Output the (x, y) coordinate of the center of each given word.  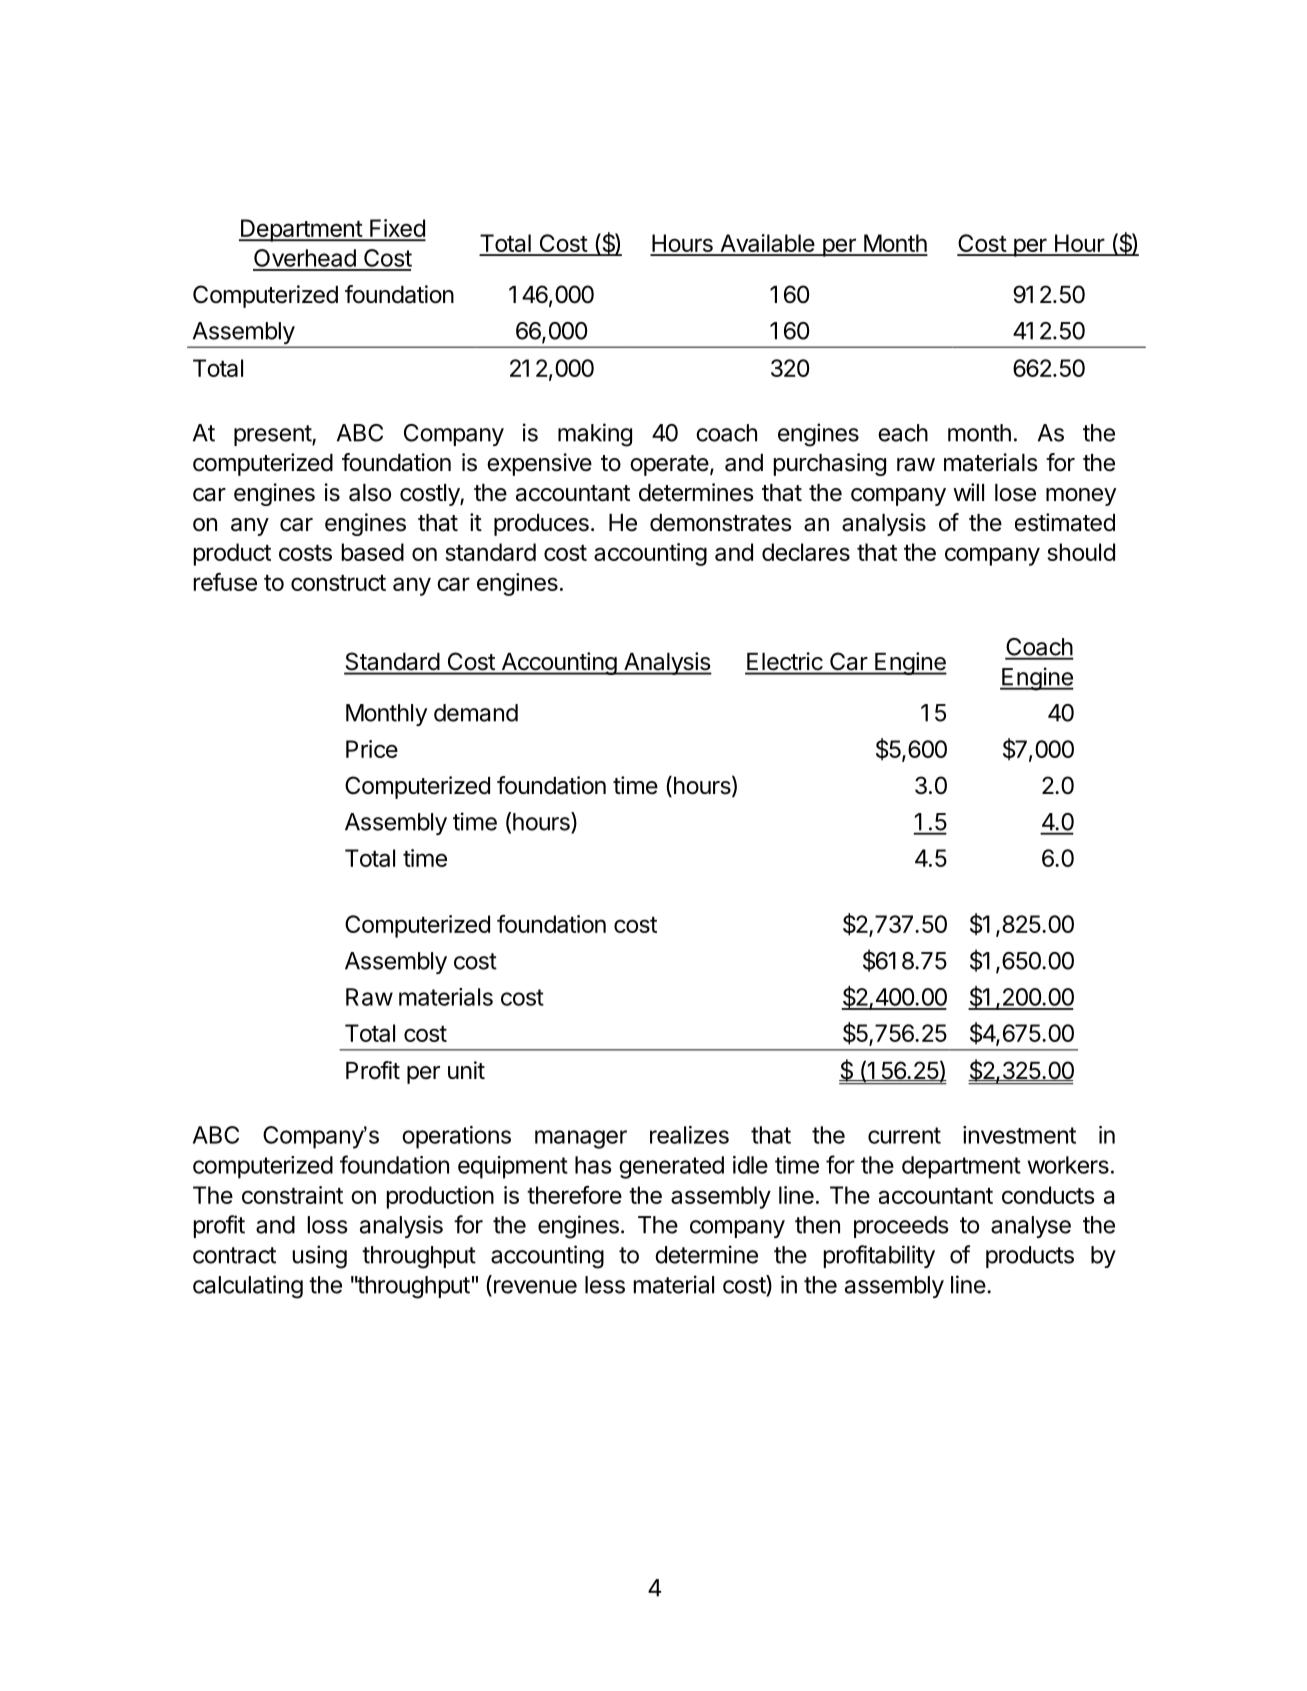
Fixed (397, 229)
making (595, 435)
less (605, 1285)
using (320, 1257)
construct (338, 583)
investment (1019, 1135)
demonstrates (721, 523)
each (903, 433)
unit (466, 1070)
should (1081, 552)
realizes (689, 1135)
